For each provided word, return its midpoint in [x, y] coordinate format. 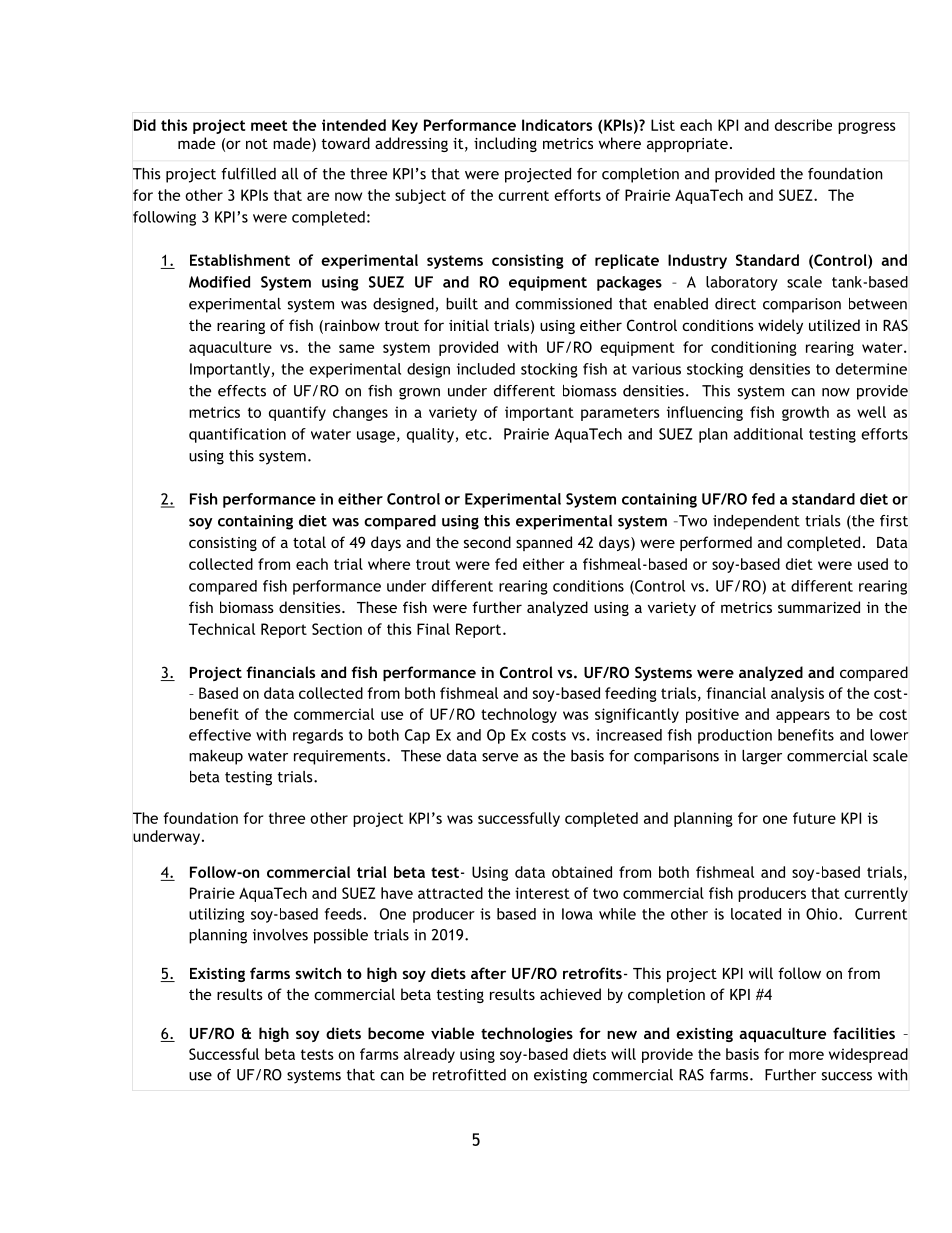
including [505, 144]
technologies [527, 1034]
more [806, 1055]
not [257, 144]
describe [803, 125]
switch [318, 973]
